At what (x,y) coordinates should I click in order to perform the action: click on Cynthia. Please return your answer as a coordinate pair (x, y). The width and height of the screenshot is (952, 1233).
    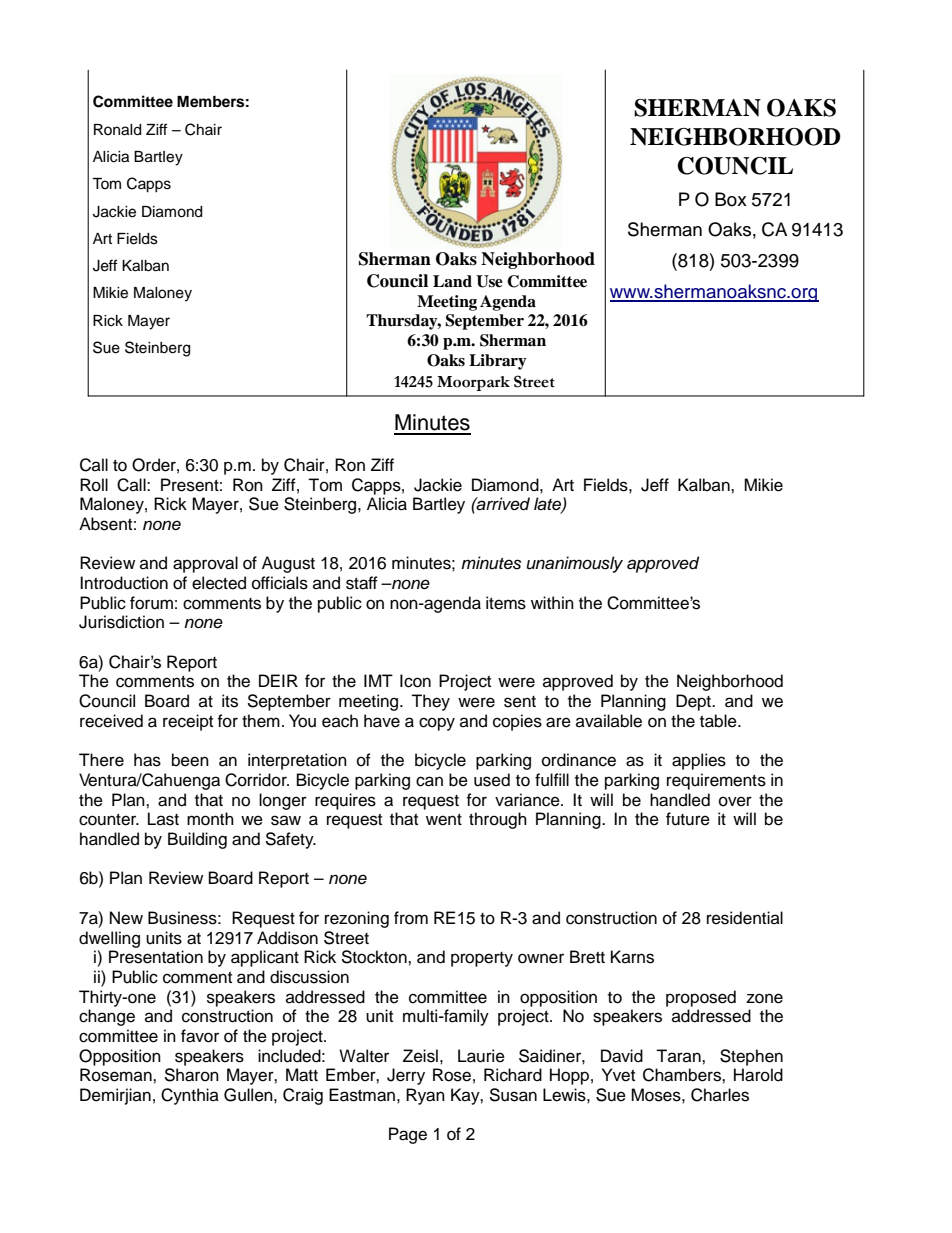
    Looking at the image, I should click on (190, 1096).
